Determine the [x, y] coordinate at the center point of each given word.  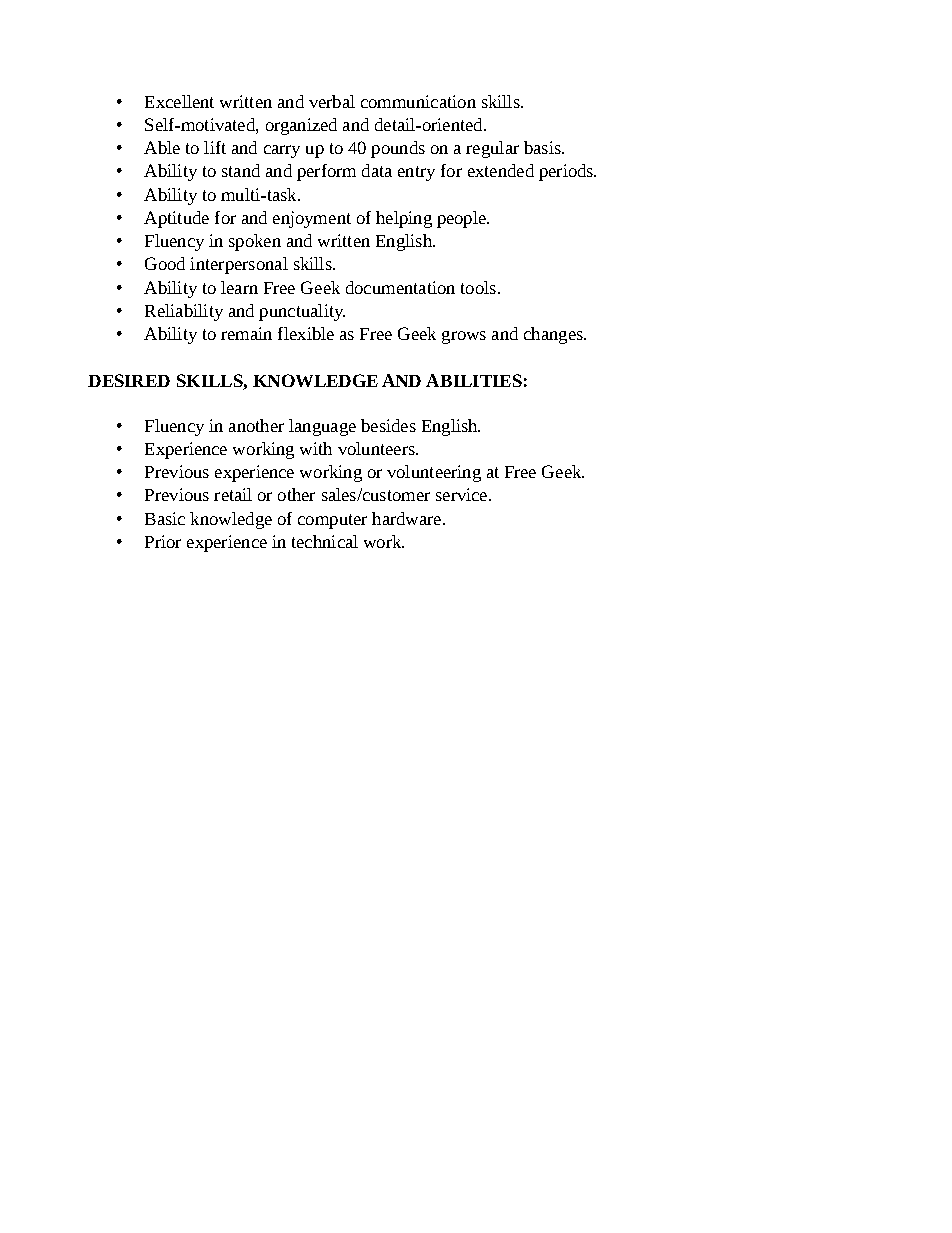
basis [543, 147]
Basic [165, 518]
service [463, 494]
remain [246, 333]
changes [554, 335]
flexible [306, 333]
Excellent [179, 101]
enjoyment [312, 219]
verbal [332, 101]
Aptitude [176, 219]
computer [332, 521]
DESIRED [129, 380]
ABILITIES [474, 380]
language [322, 427]
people [462, 219]
